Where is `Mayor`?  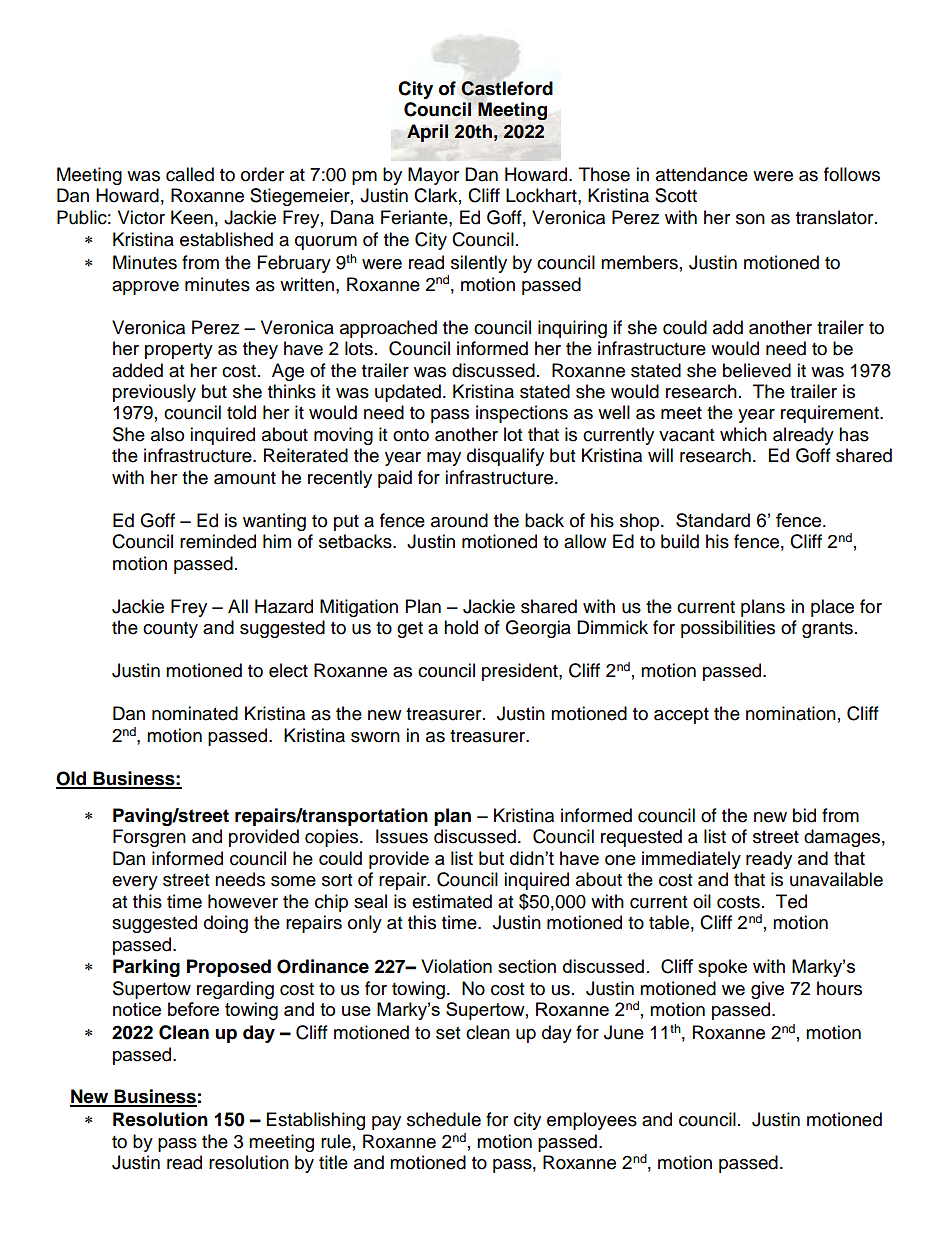 Mayor is located at coordinates (433, 176).
